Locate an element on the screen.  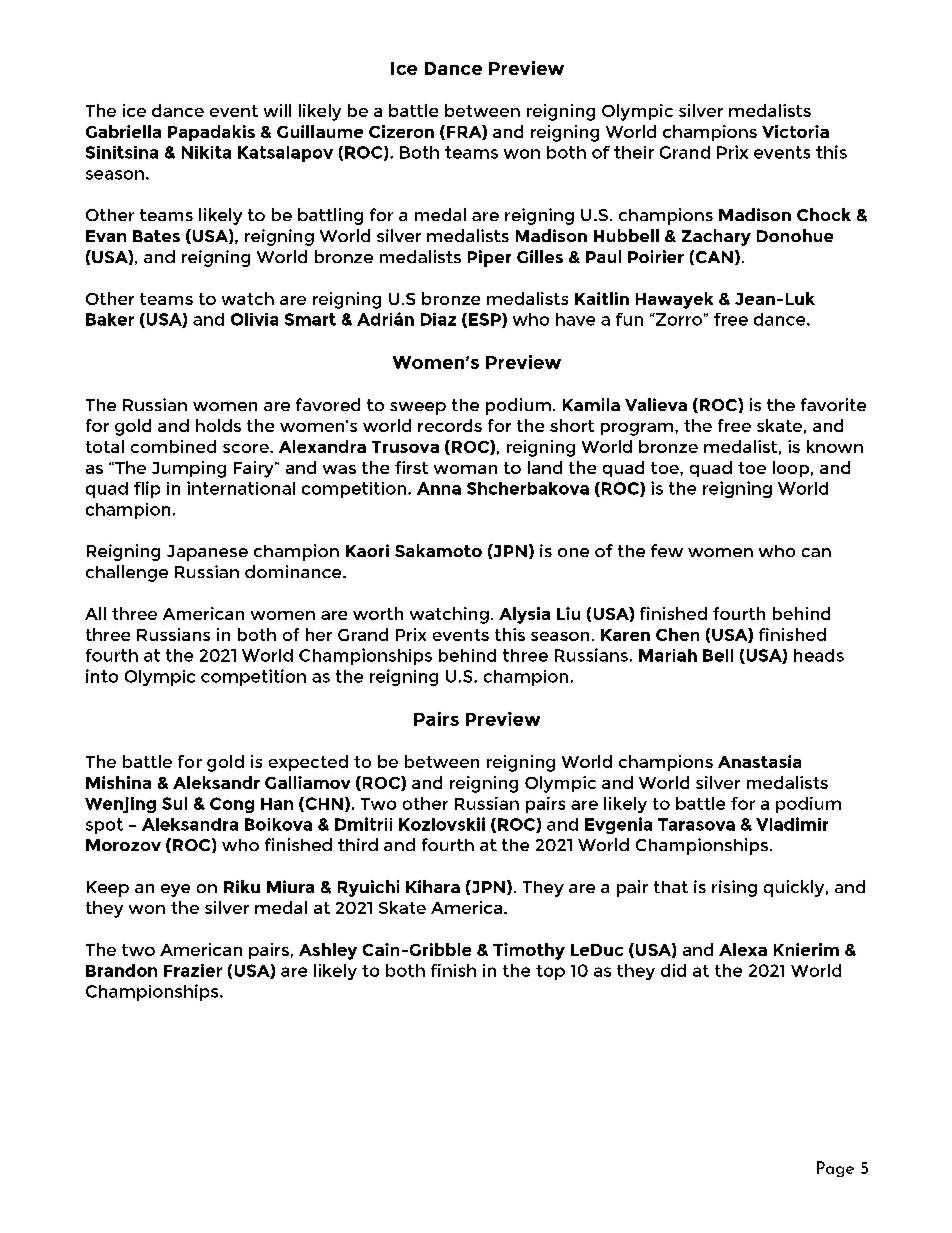
Guillaume is located at coordinates (320, 131).
